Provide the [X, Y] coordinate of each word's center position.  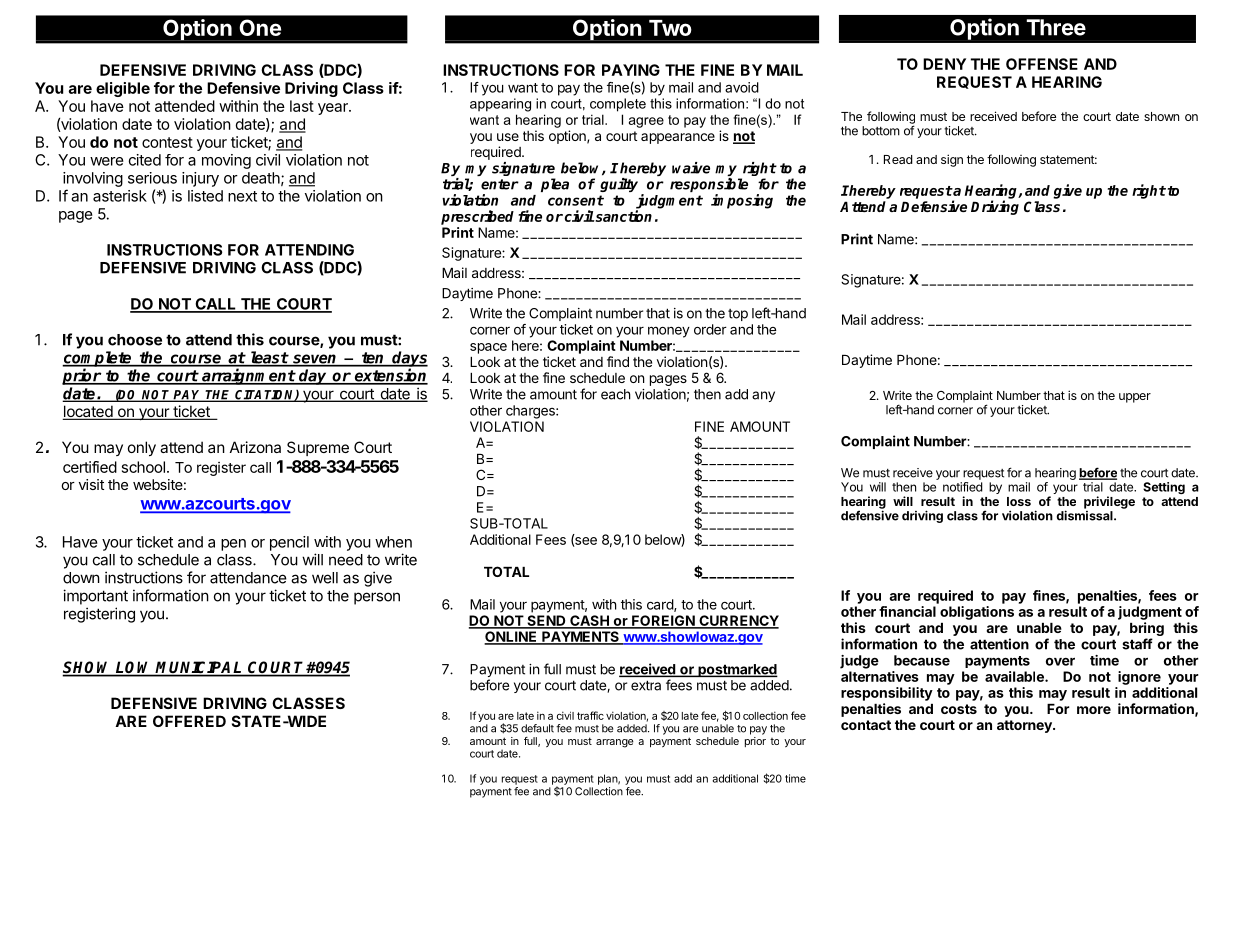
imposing [742, 201]
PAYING [631, 70]
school [143, 467]
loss [1019, 501]
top [738, 315]
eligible [123, 89]
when [393, 542]
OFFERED [189, 721]
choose [135, 340]
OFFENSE [1042, 64]
